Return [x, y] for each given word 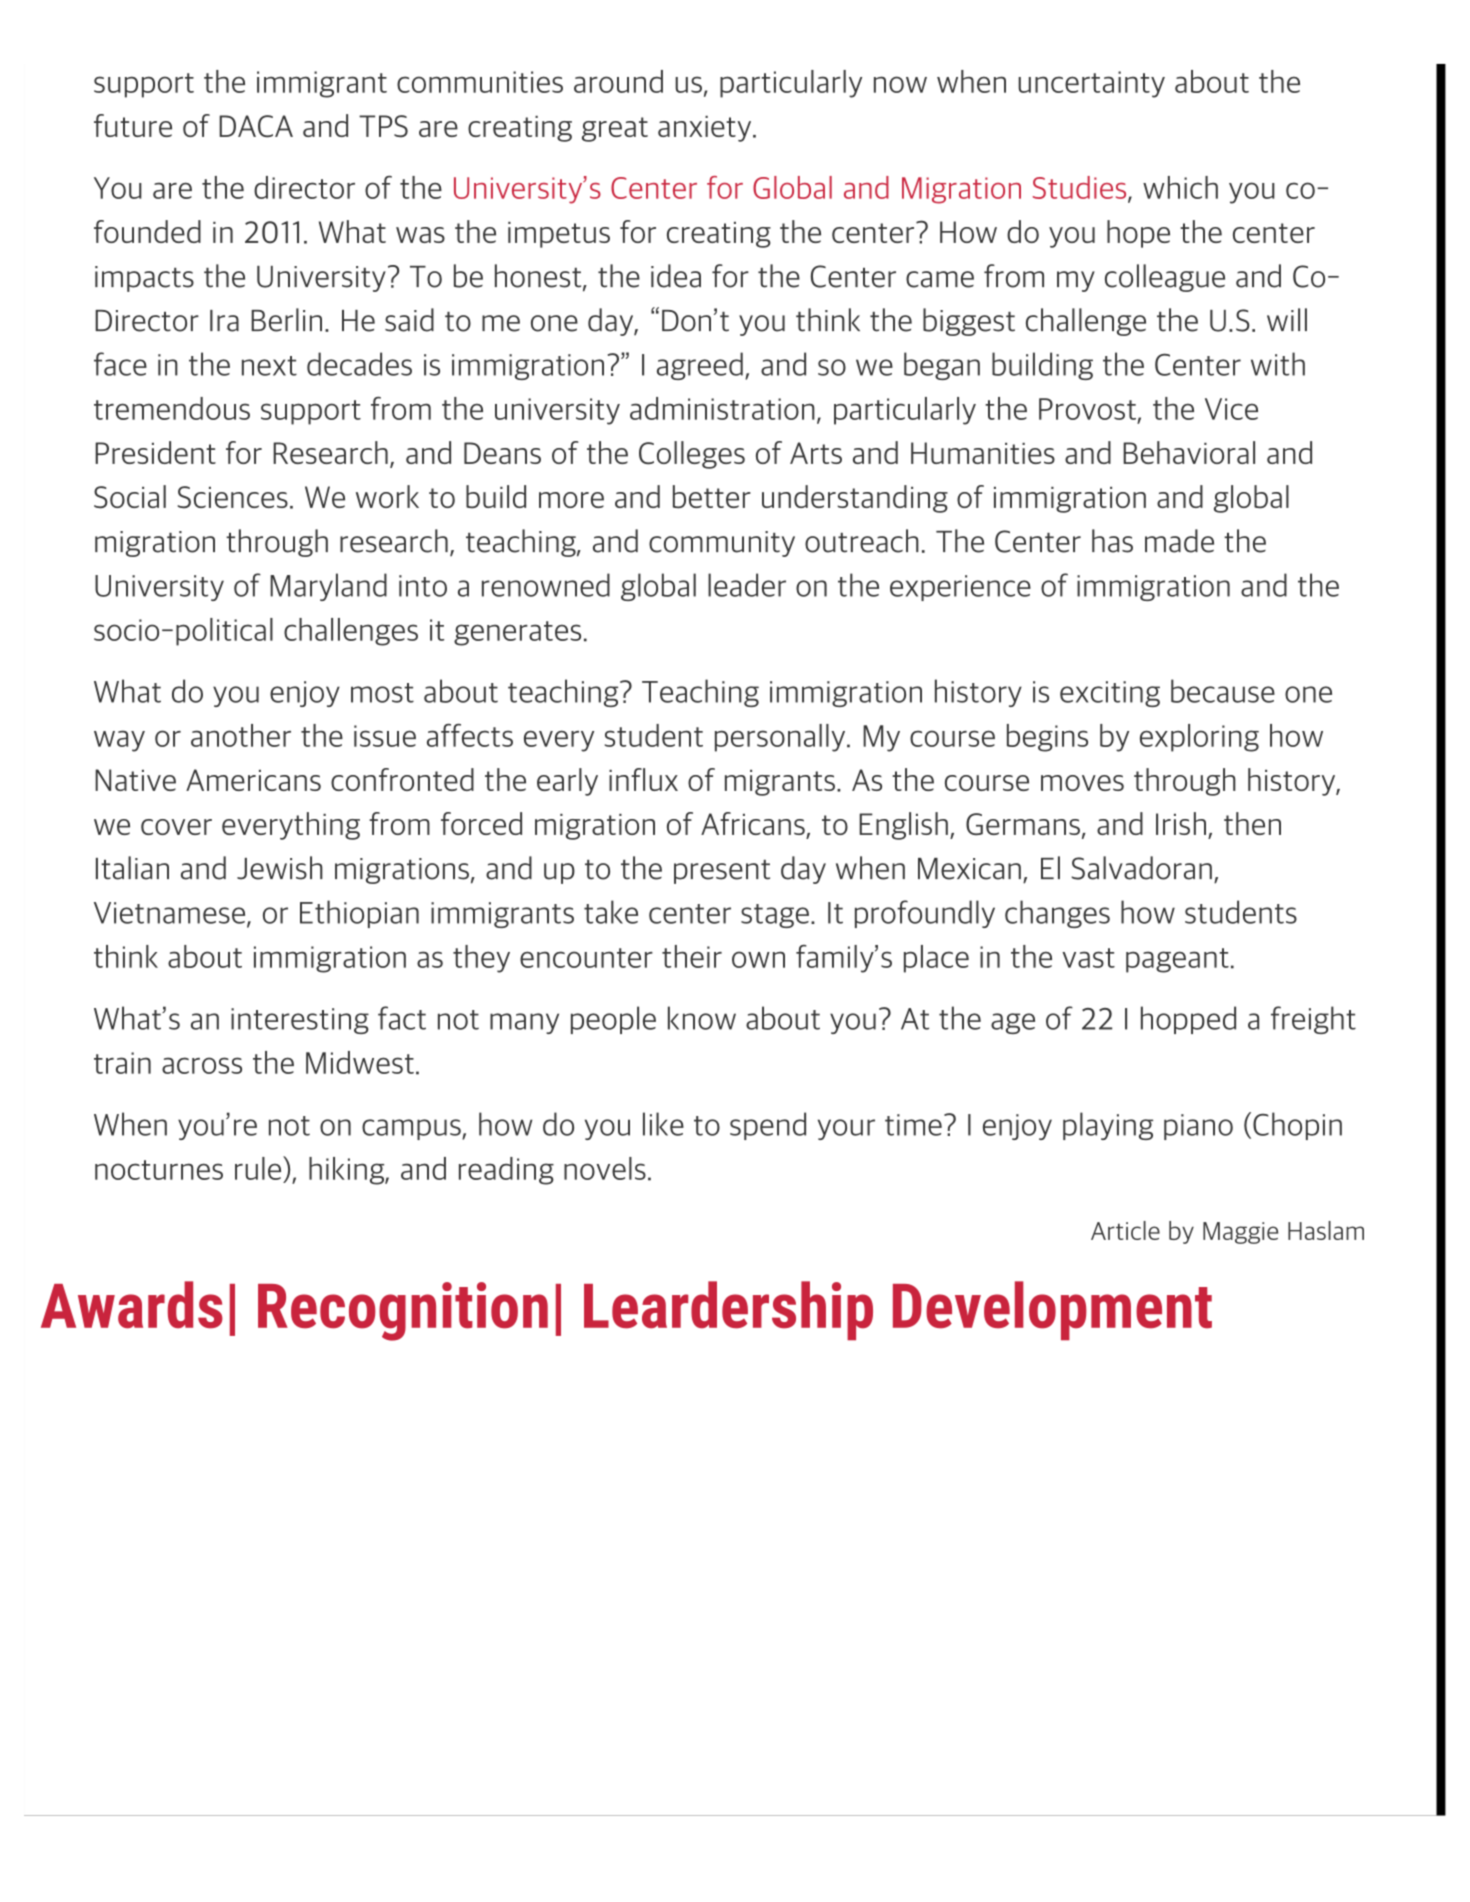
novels [605, 1168]
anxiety [706, 129]
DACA [256, 126]
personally [781, 738]
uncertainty [1091, 84]
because [1223, 691]
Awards [132, 1305]
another [241, 735]
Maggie [1240, 1233]
